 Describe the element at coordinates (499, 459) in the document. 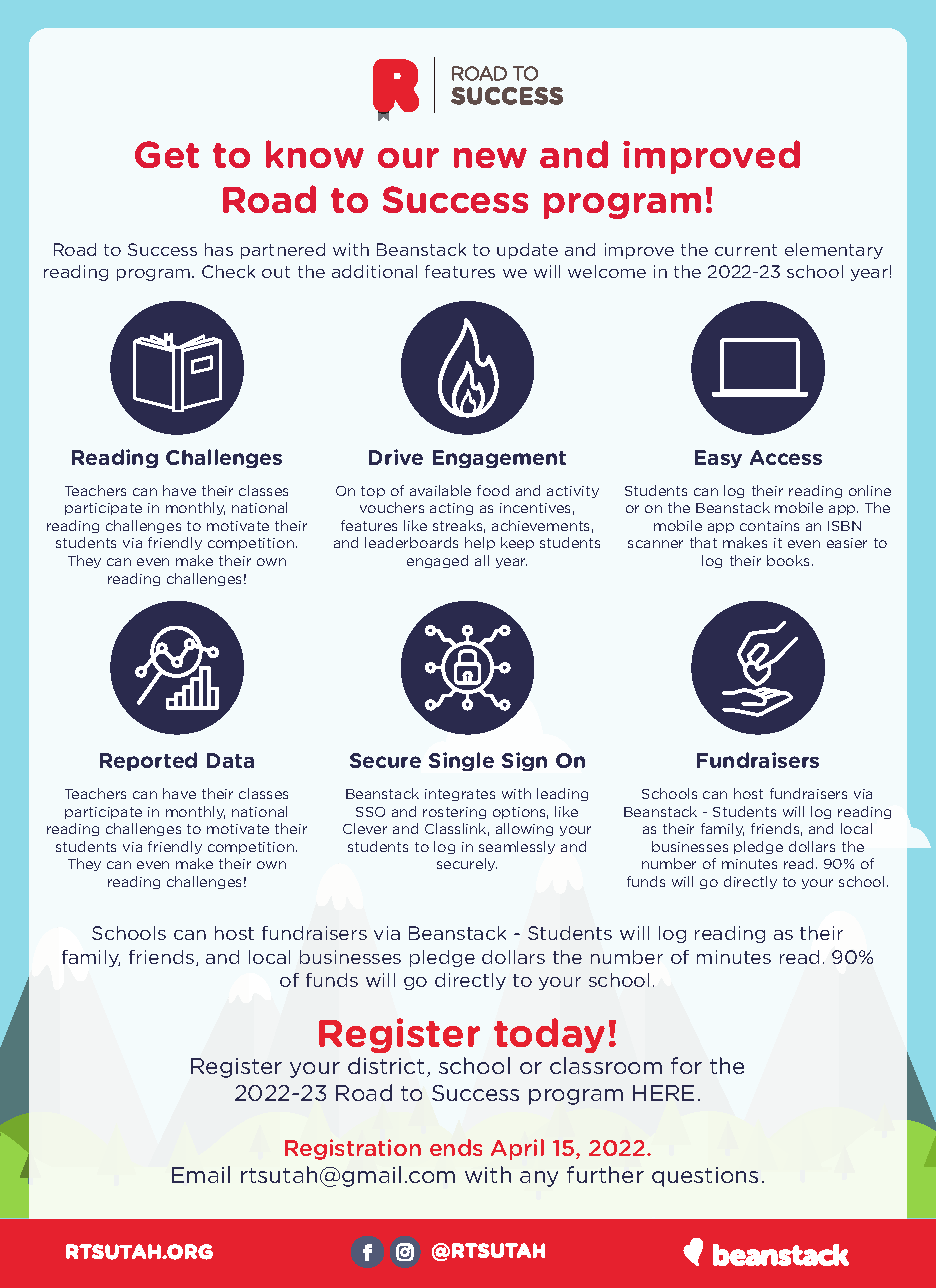

I see `Engagement` at that location.
